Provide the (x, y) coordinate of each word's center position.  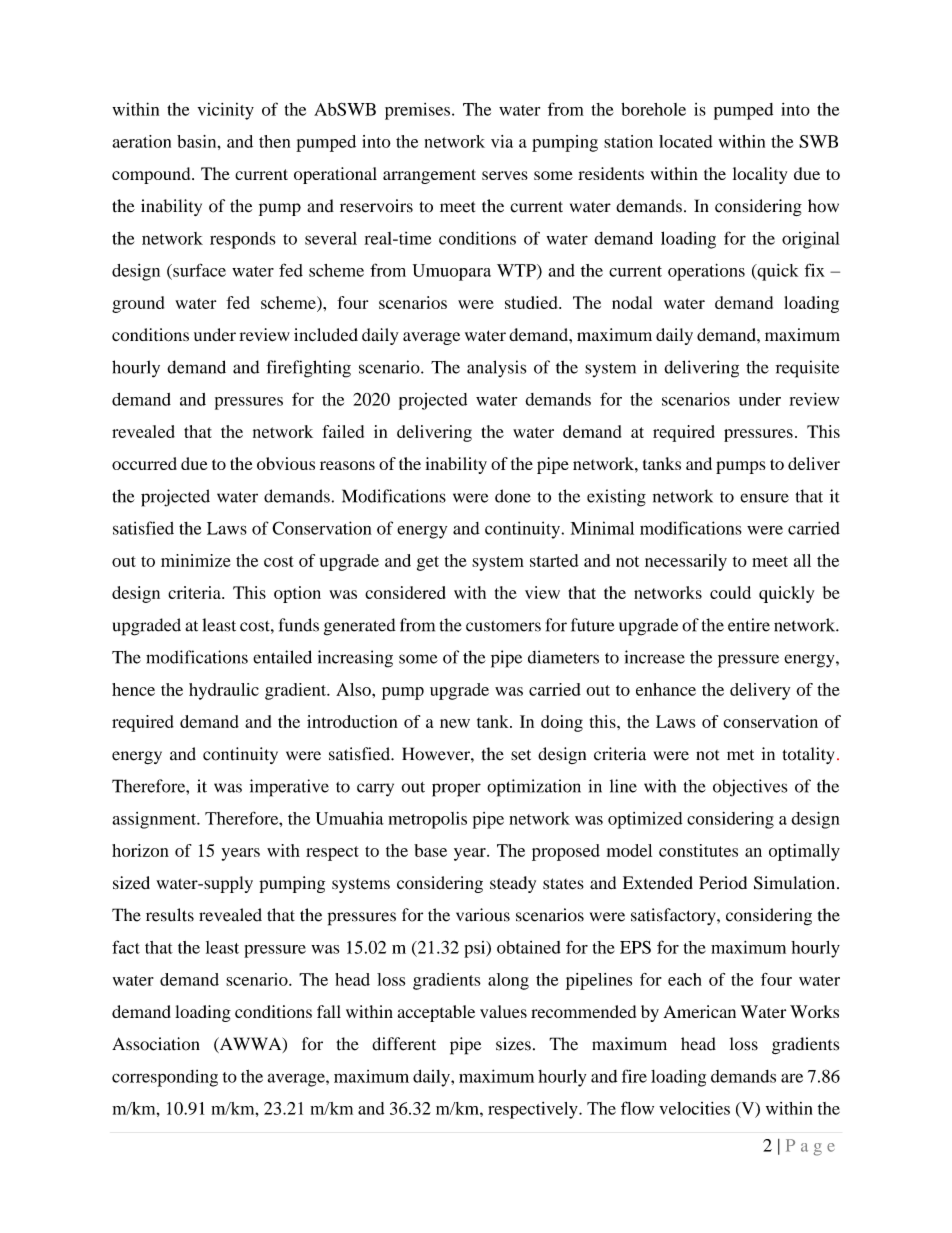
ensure (764, 498)
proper (456, 790)
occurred (144, 463)
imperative (289, 788)
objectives (750, 788)
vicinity (226, 111)
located (686, 141)
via (502, 141)
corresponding (165, 1078)
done (513, 496)
